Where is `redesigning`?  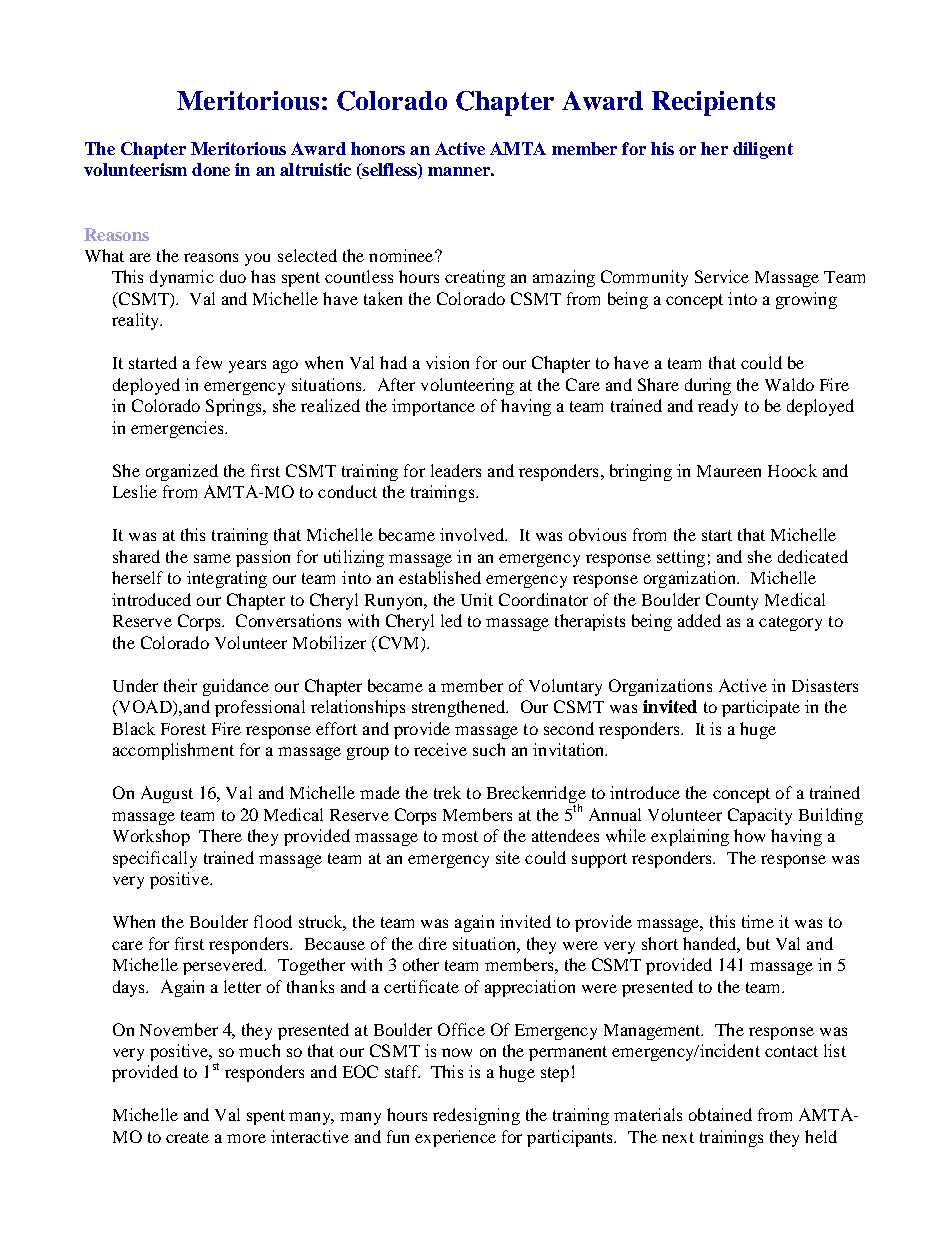 redesigning is located at coordinates (476, 1116).
